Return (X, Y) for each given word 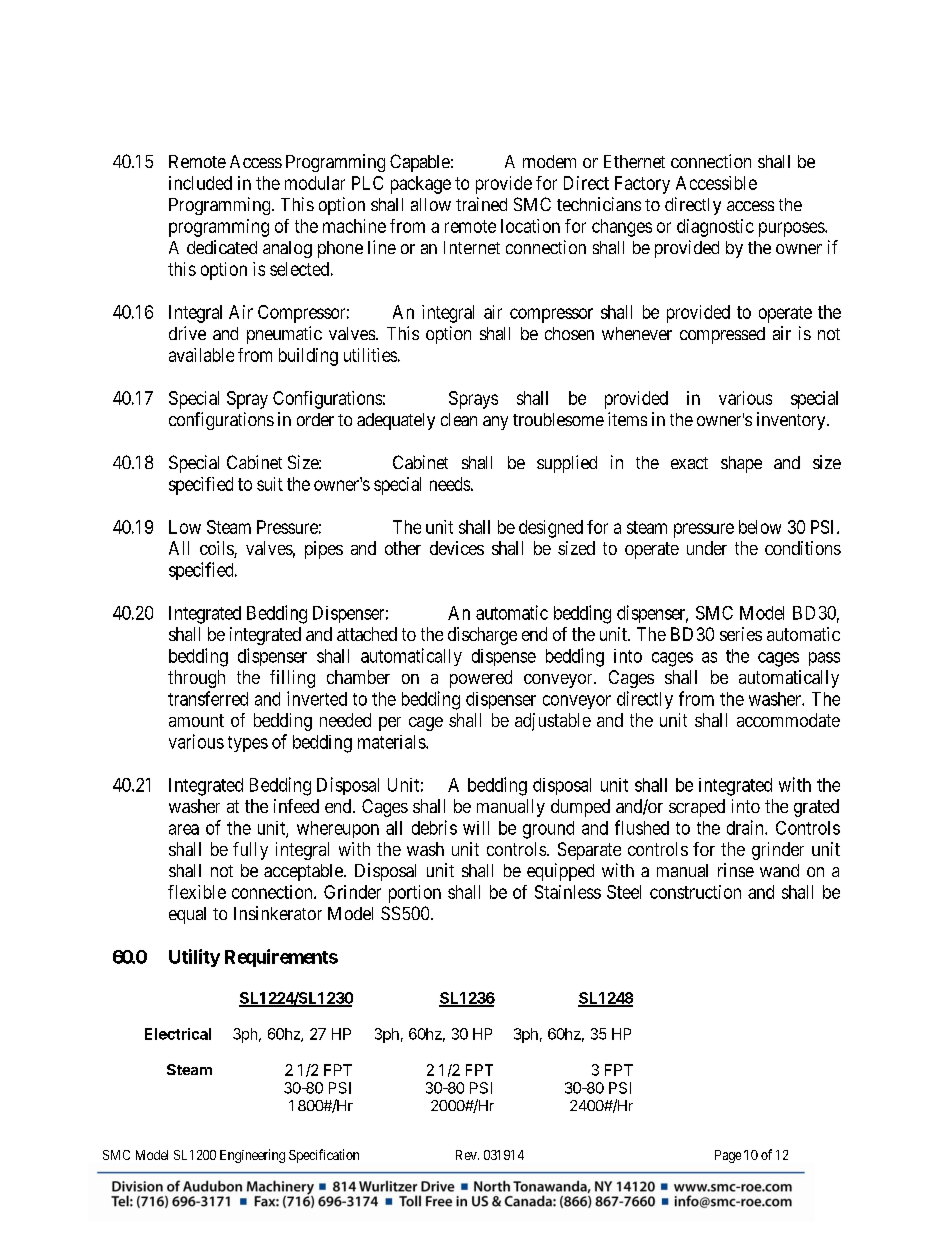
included (200, 183)
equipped (560, 872)
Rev (467, 1155)
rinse (736, 870)
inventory (792, 421)
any (495, 423)
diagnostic (715, 228)
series (741, 634)
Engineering (252, 1156)
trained (481, 204)
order (315, 419)
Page (728, 1156)
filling (292, 679)
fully (250, 851)
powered (481, 679)
